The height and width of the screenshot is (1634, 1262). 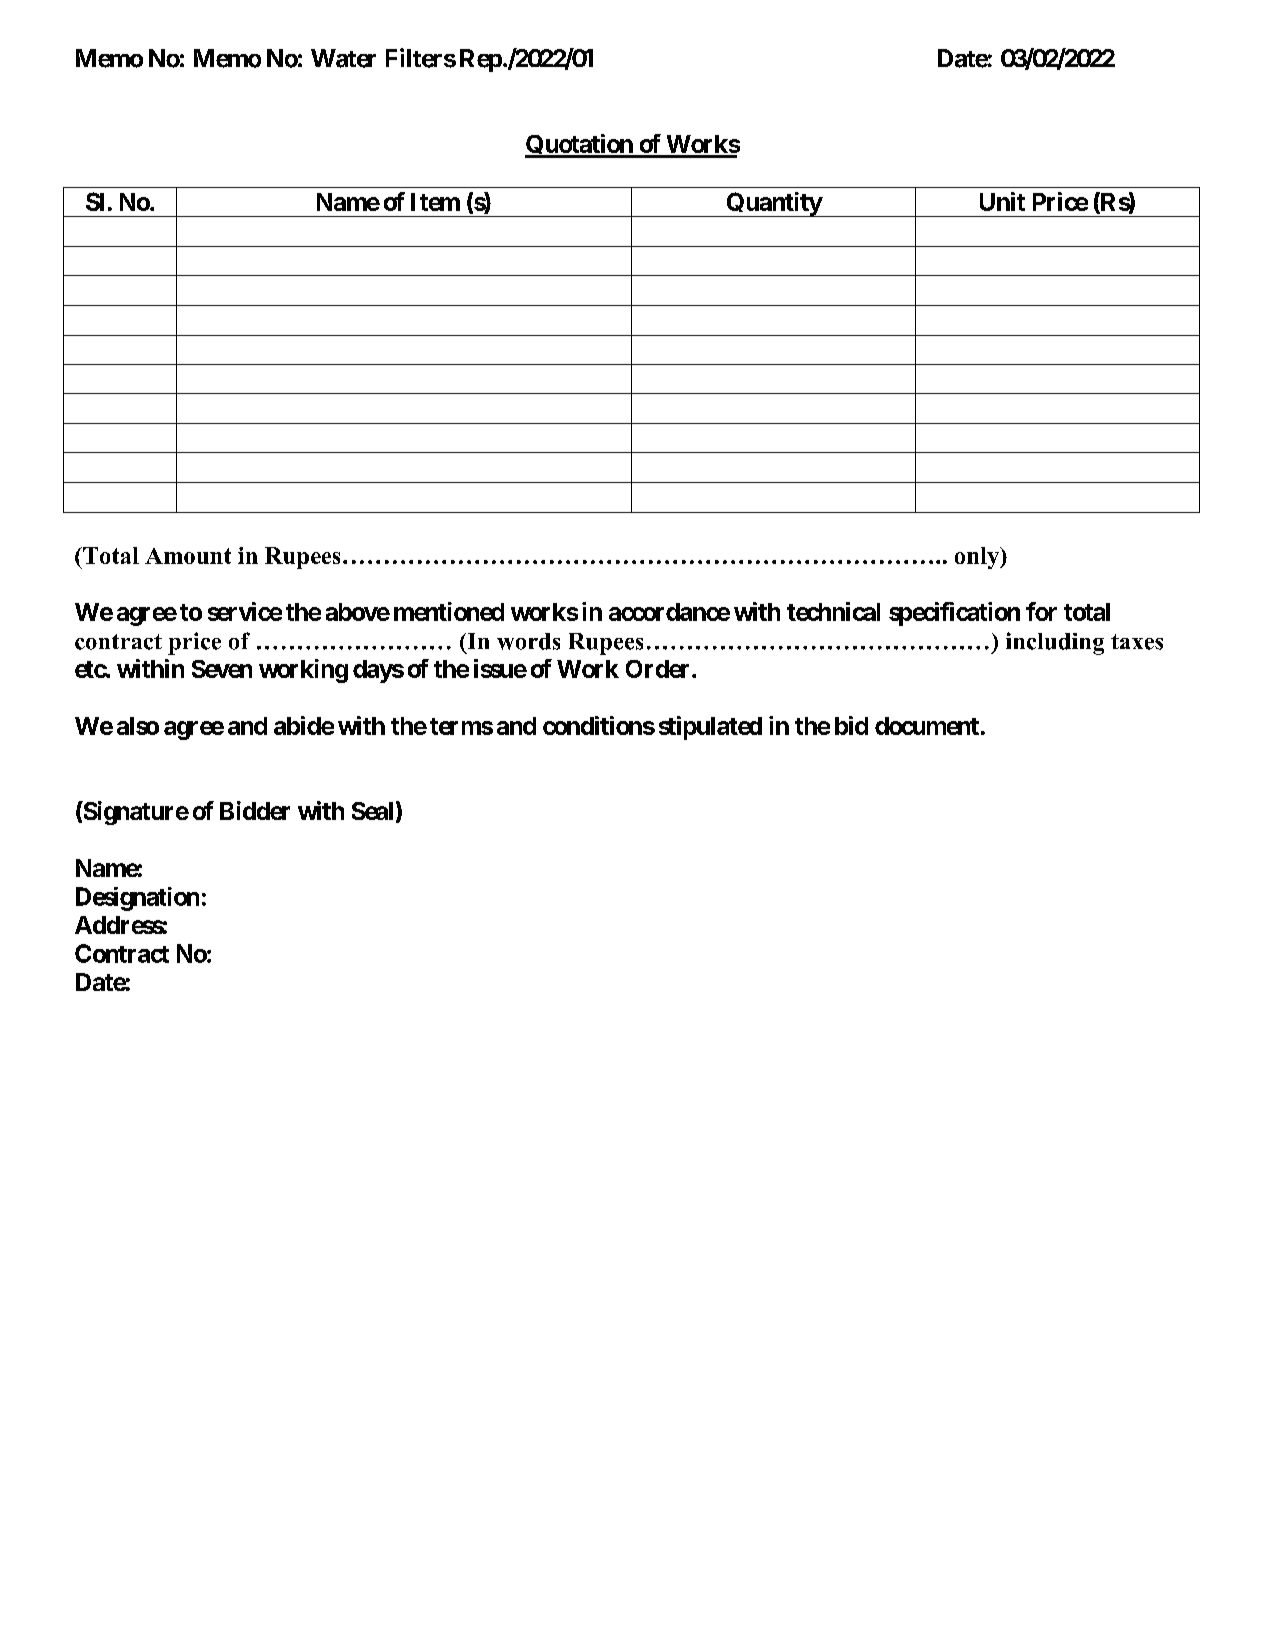 What do you see at coordinates (188, 556) in the screenshot?
I see `Amount` at bounding box center [188, 556].
